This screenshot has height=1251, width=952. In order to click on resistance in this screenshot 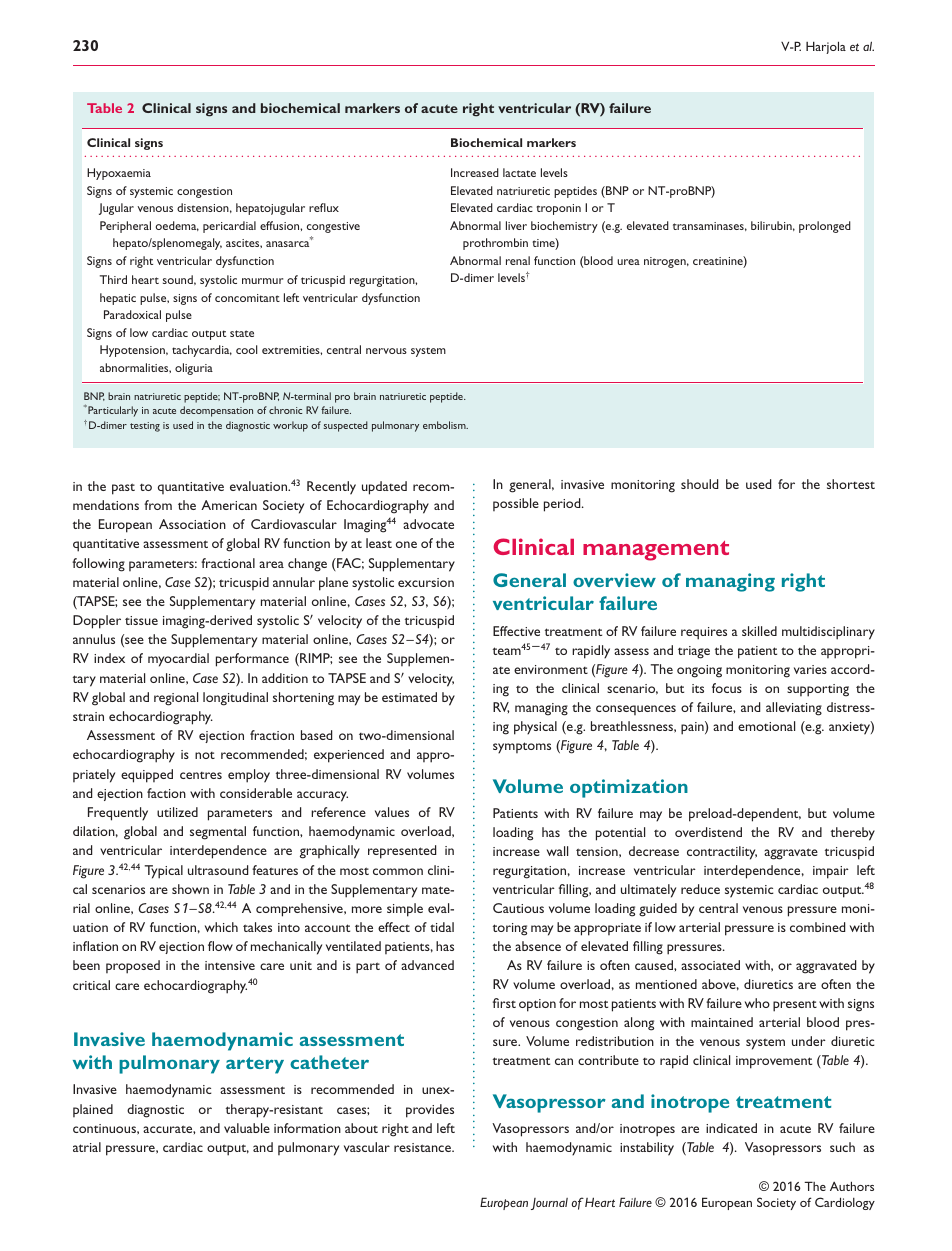, I will do `click(423, 1147)`.
